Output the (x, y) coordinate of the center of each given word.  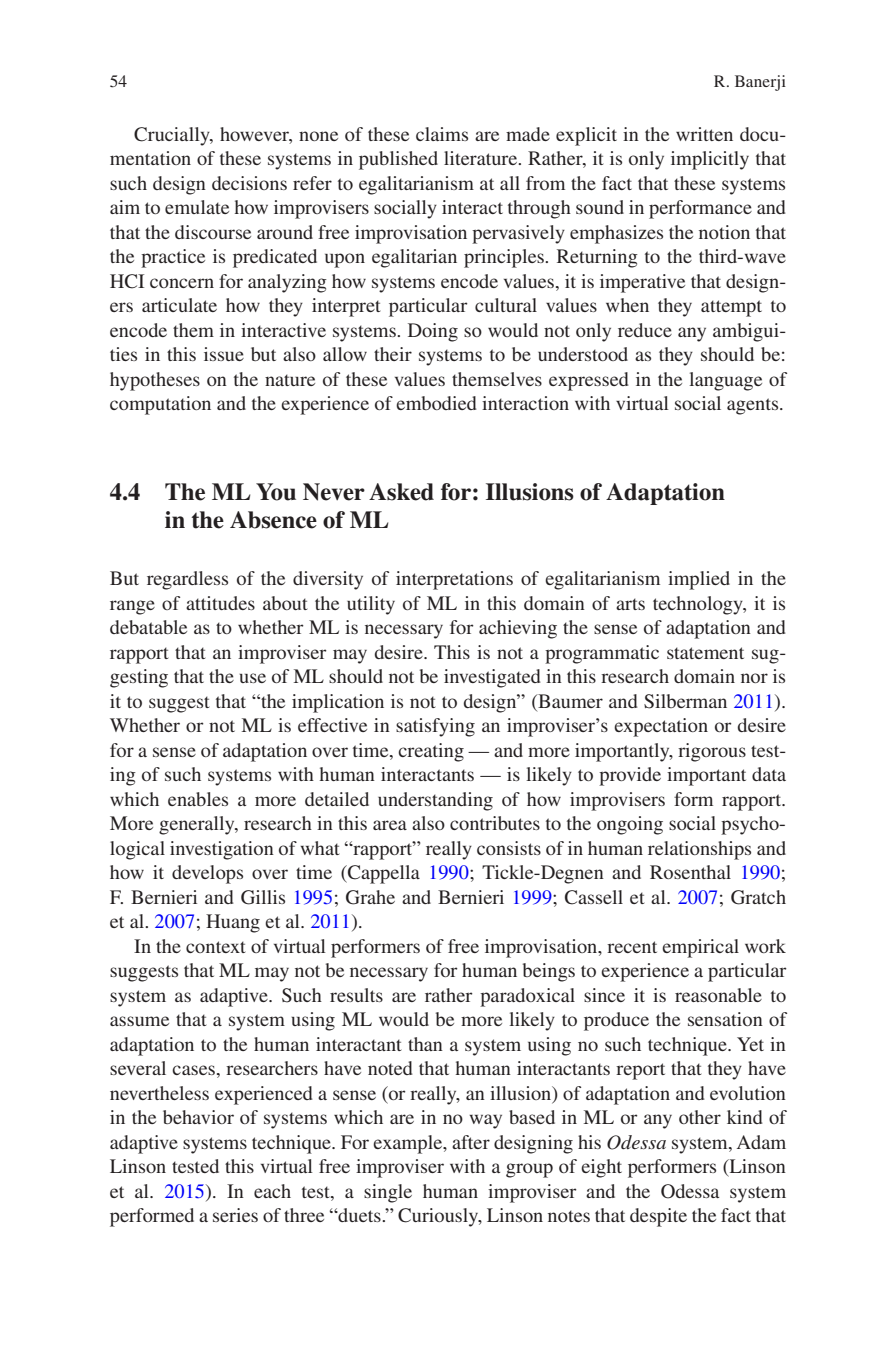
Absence (273, 520)
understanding (435, 801)
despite (658, 1217)
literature (482, 158)
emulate (197, 207)
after (471, 1142)
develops (207, 874)
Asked (401, 492)
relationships (699, 850)
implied (699, 580)
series (235, 1215)
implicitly (710, 160)
